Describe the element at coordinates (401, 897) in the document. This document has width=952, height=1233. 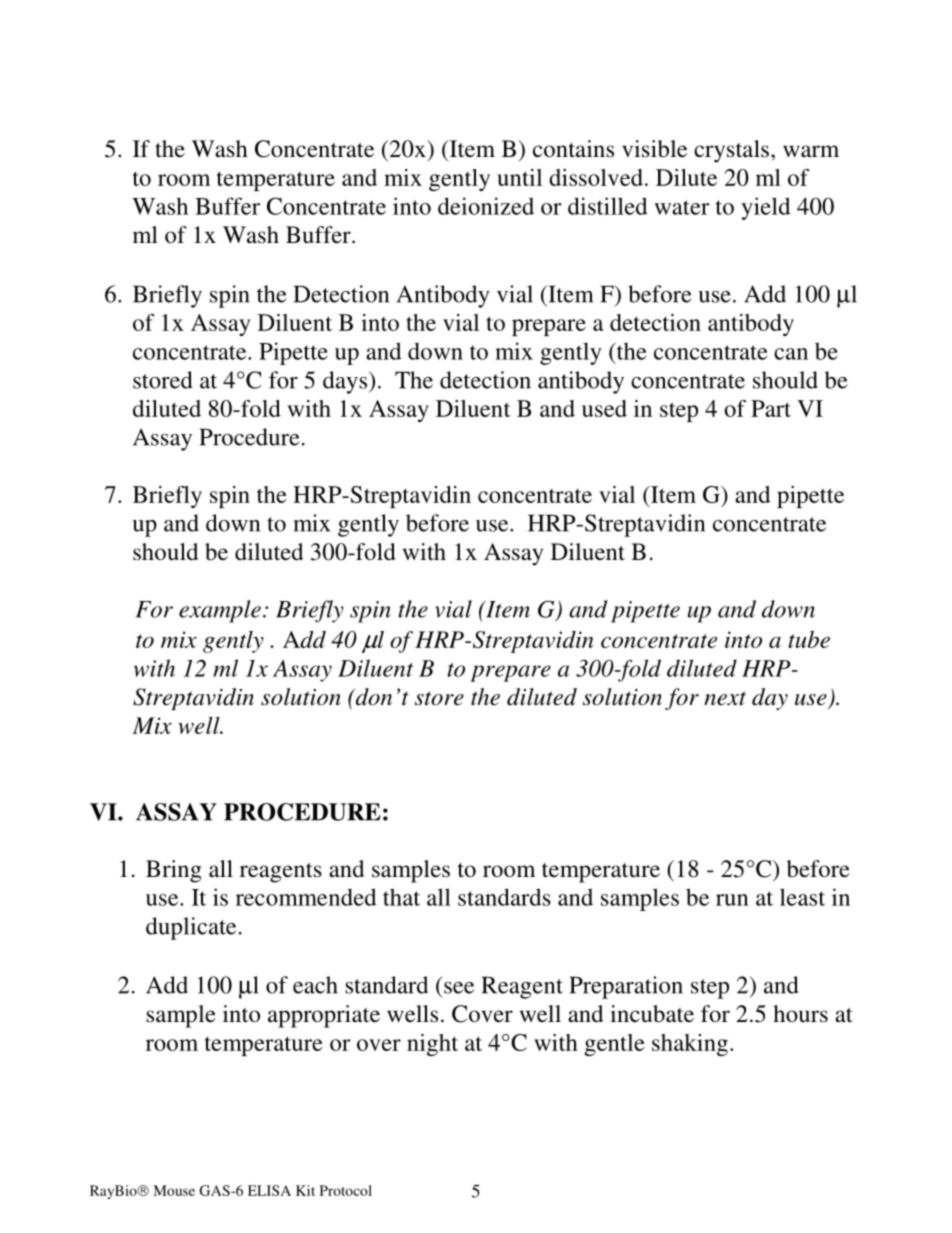
I see `that` at that location.
